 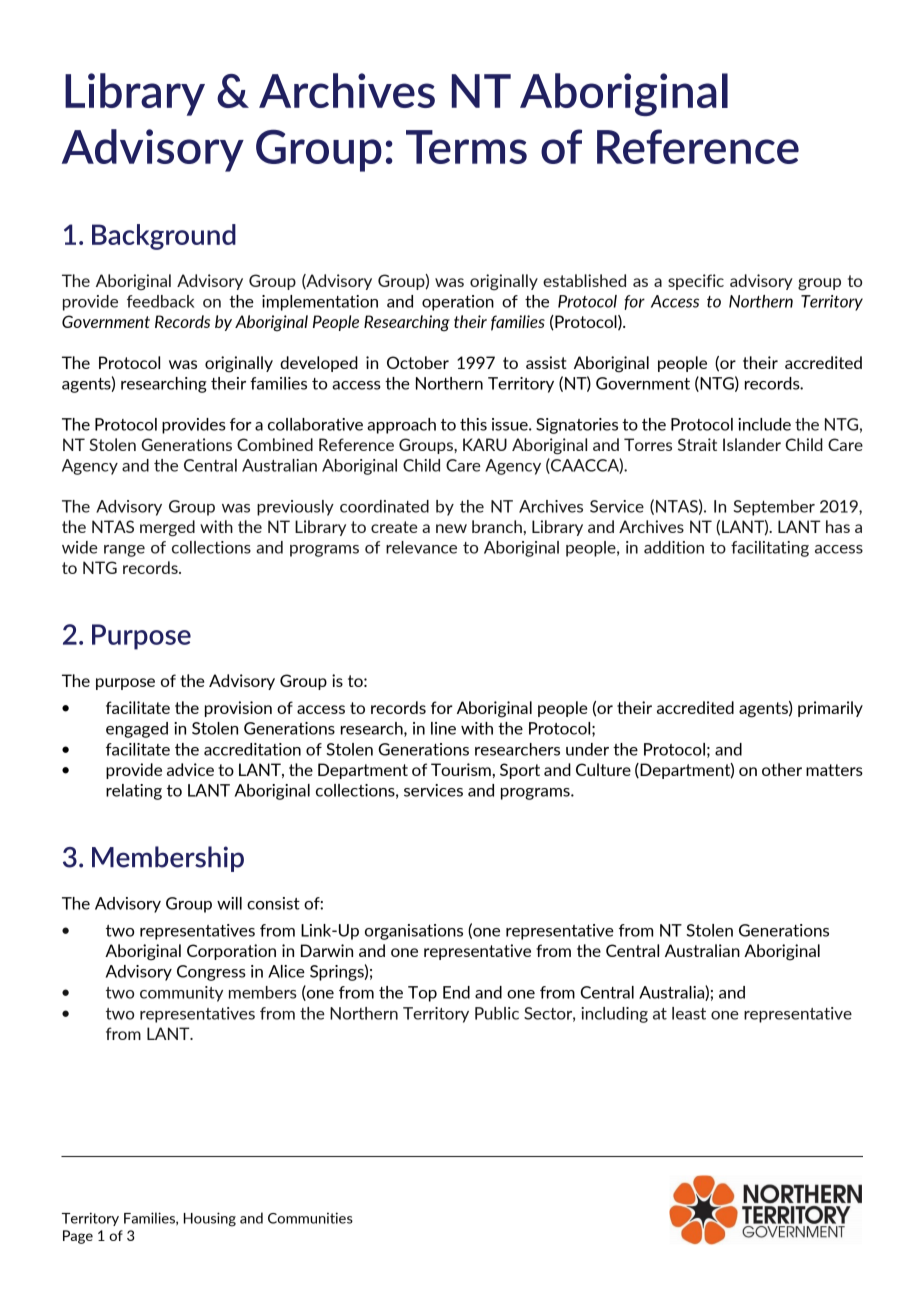 I want to click on Terms, so click(x=466, y=147).
